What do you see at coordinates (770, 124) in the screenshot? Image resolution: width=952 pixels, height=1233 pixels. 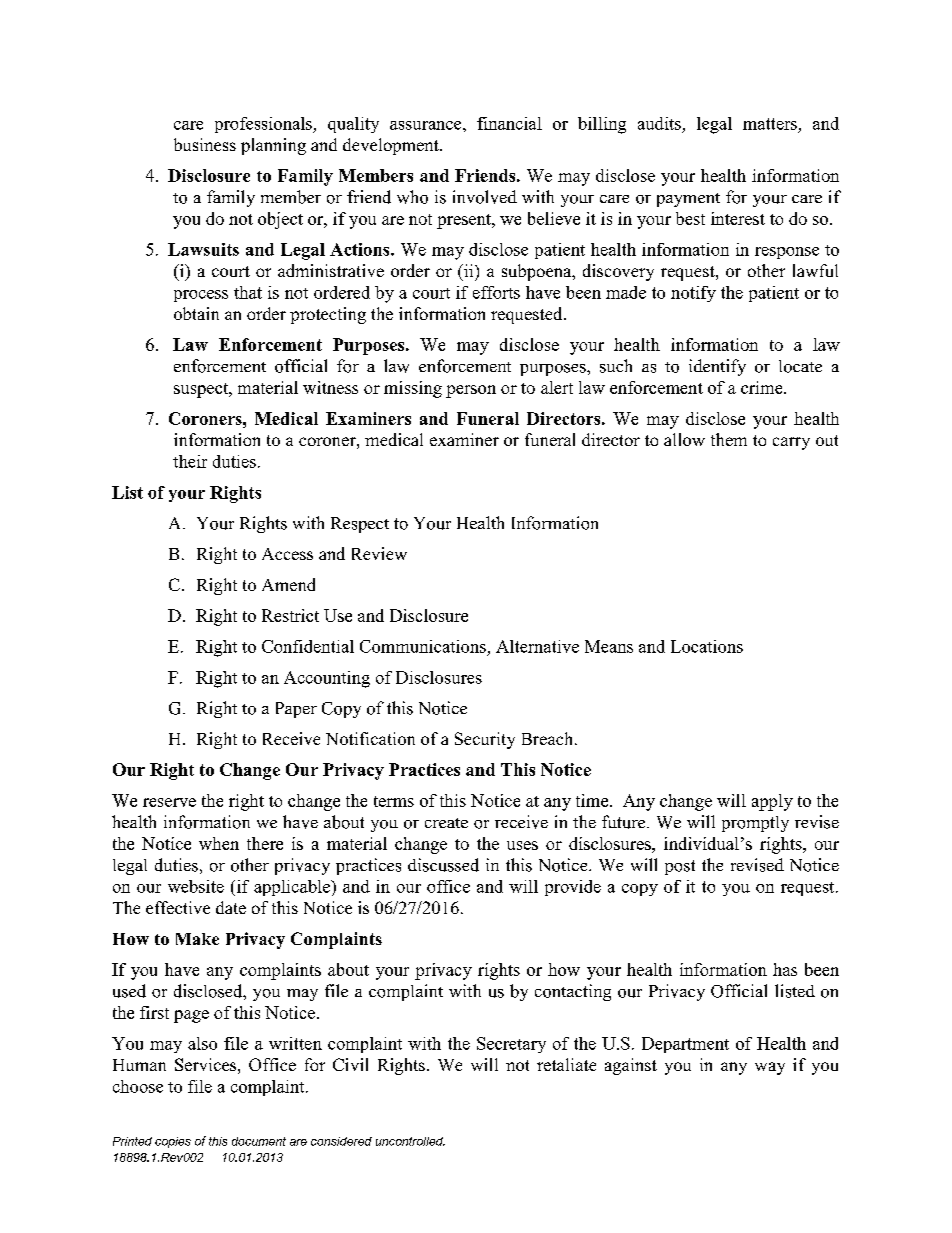 I see `matters` at bounding box center [770, 124].
